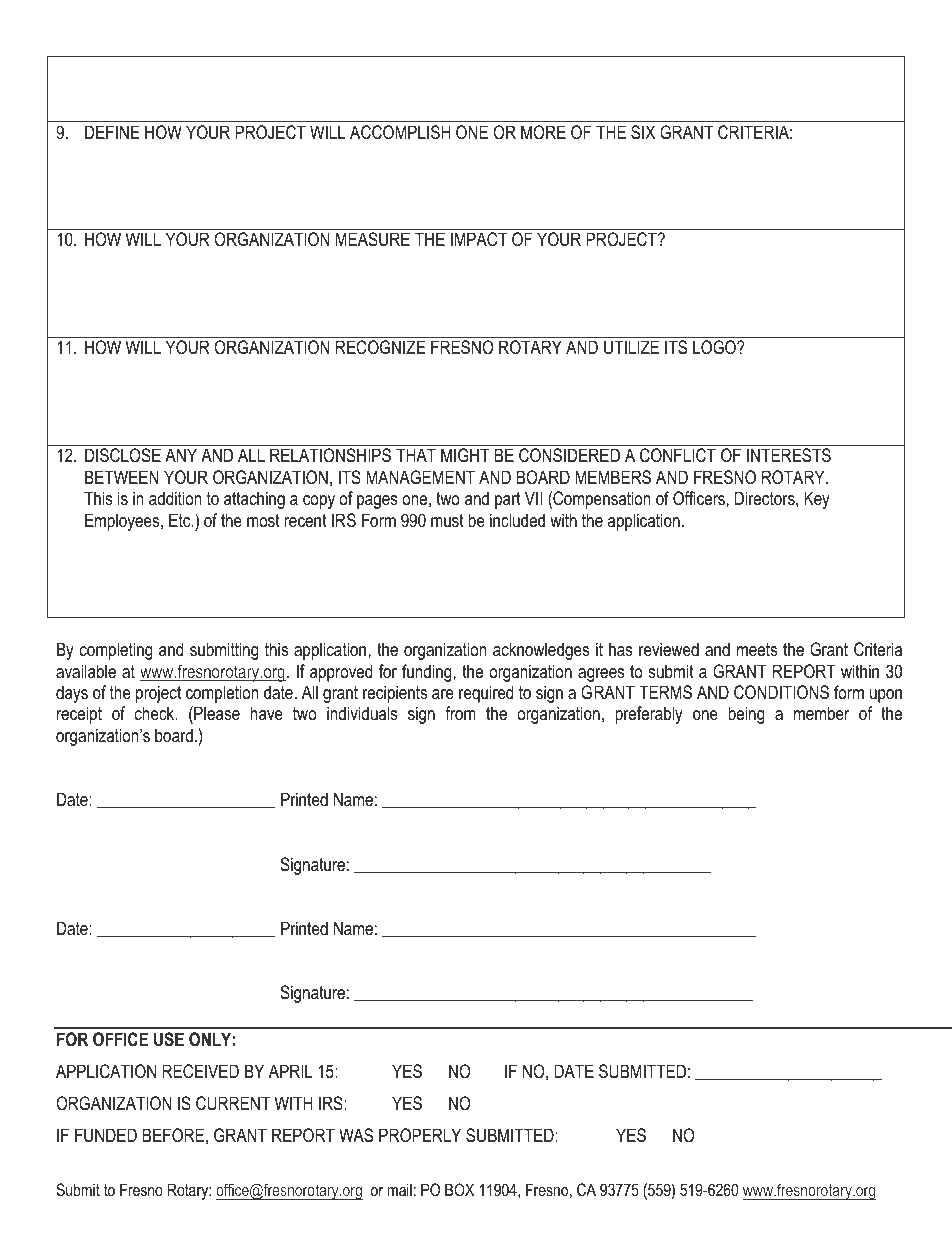 The height and width of the screenshot is (1233, 952). Describe the element at coordinates (543, 132) in the screenshot. I see `MORE` at that location.
